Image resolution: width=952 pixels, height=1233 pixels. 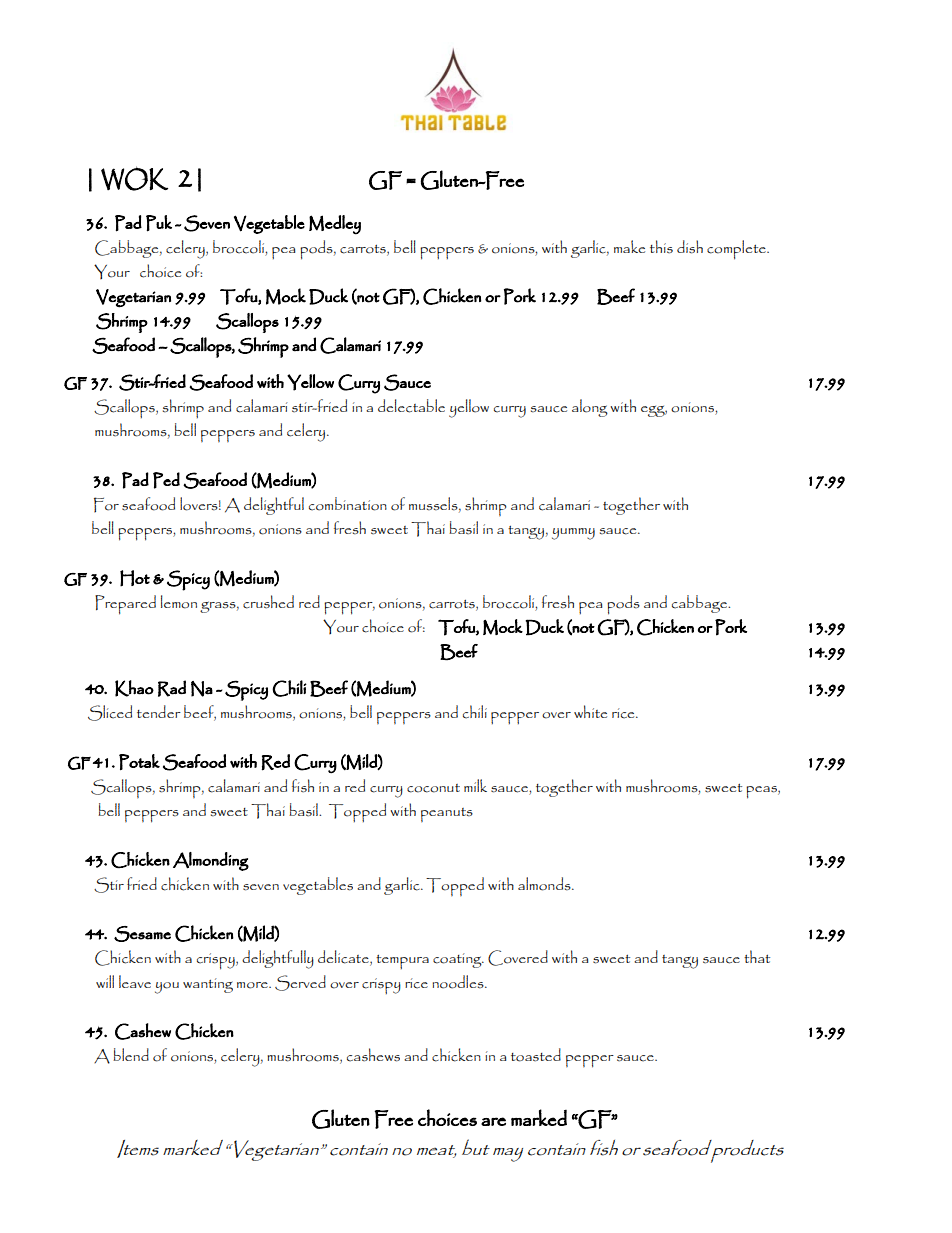 What do you see at coordinates (131, 1054) in the document?
I see `blend` at bounding box center [131, 1054].
